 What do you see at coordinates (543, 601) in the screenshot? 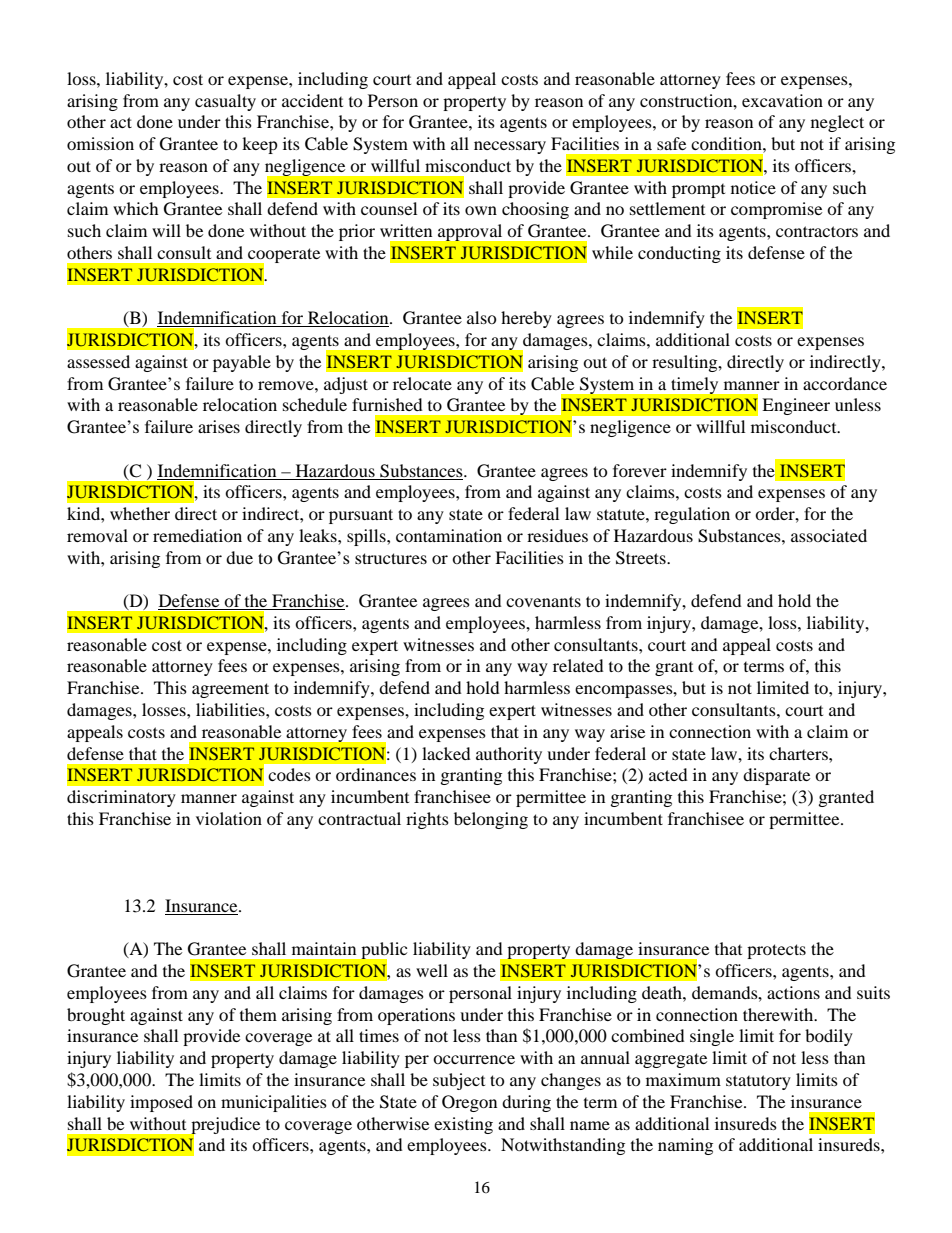
I see `covenants` at bounding box center [543, 601].
